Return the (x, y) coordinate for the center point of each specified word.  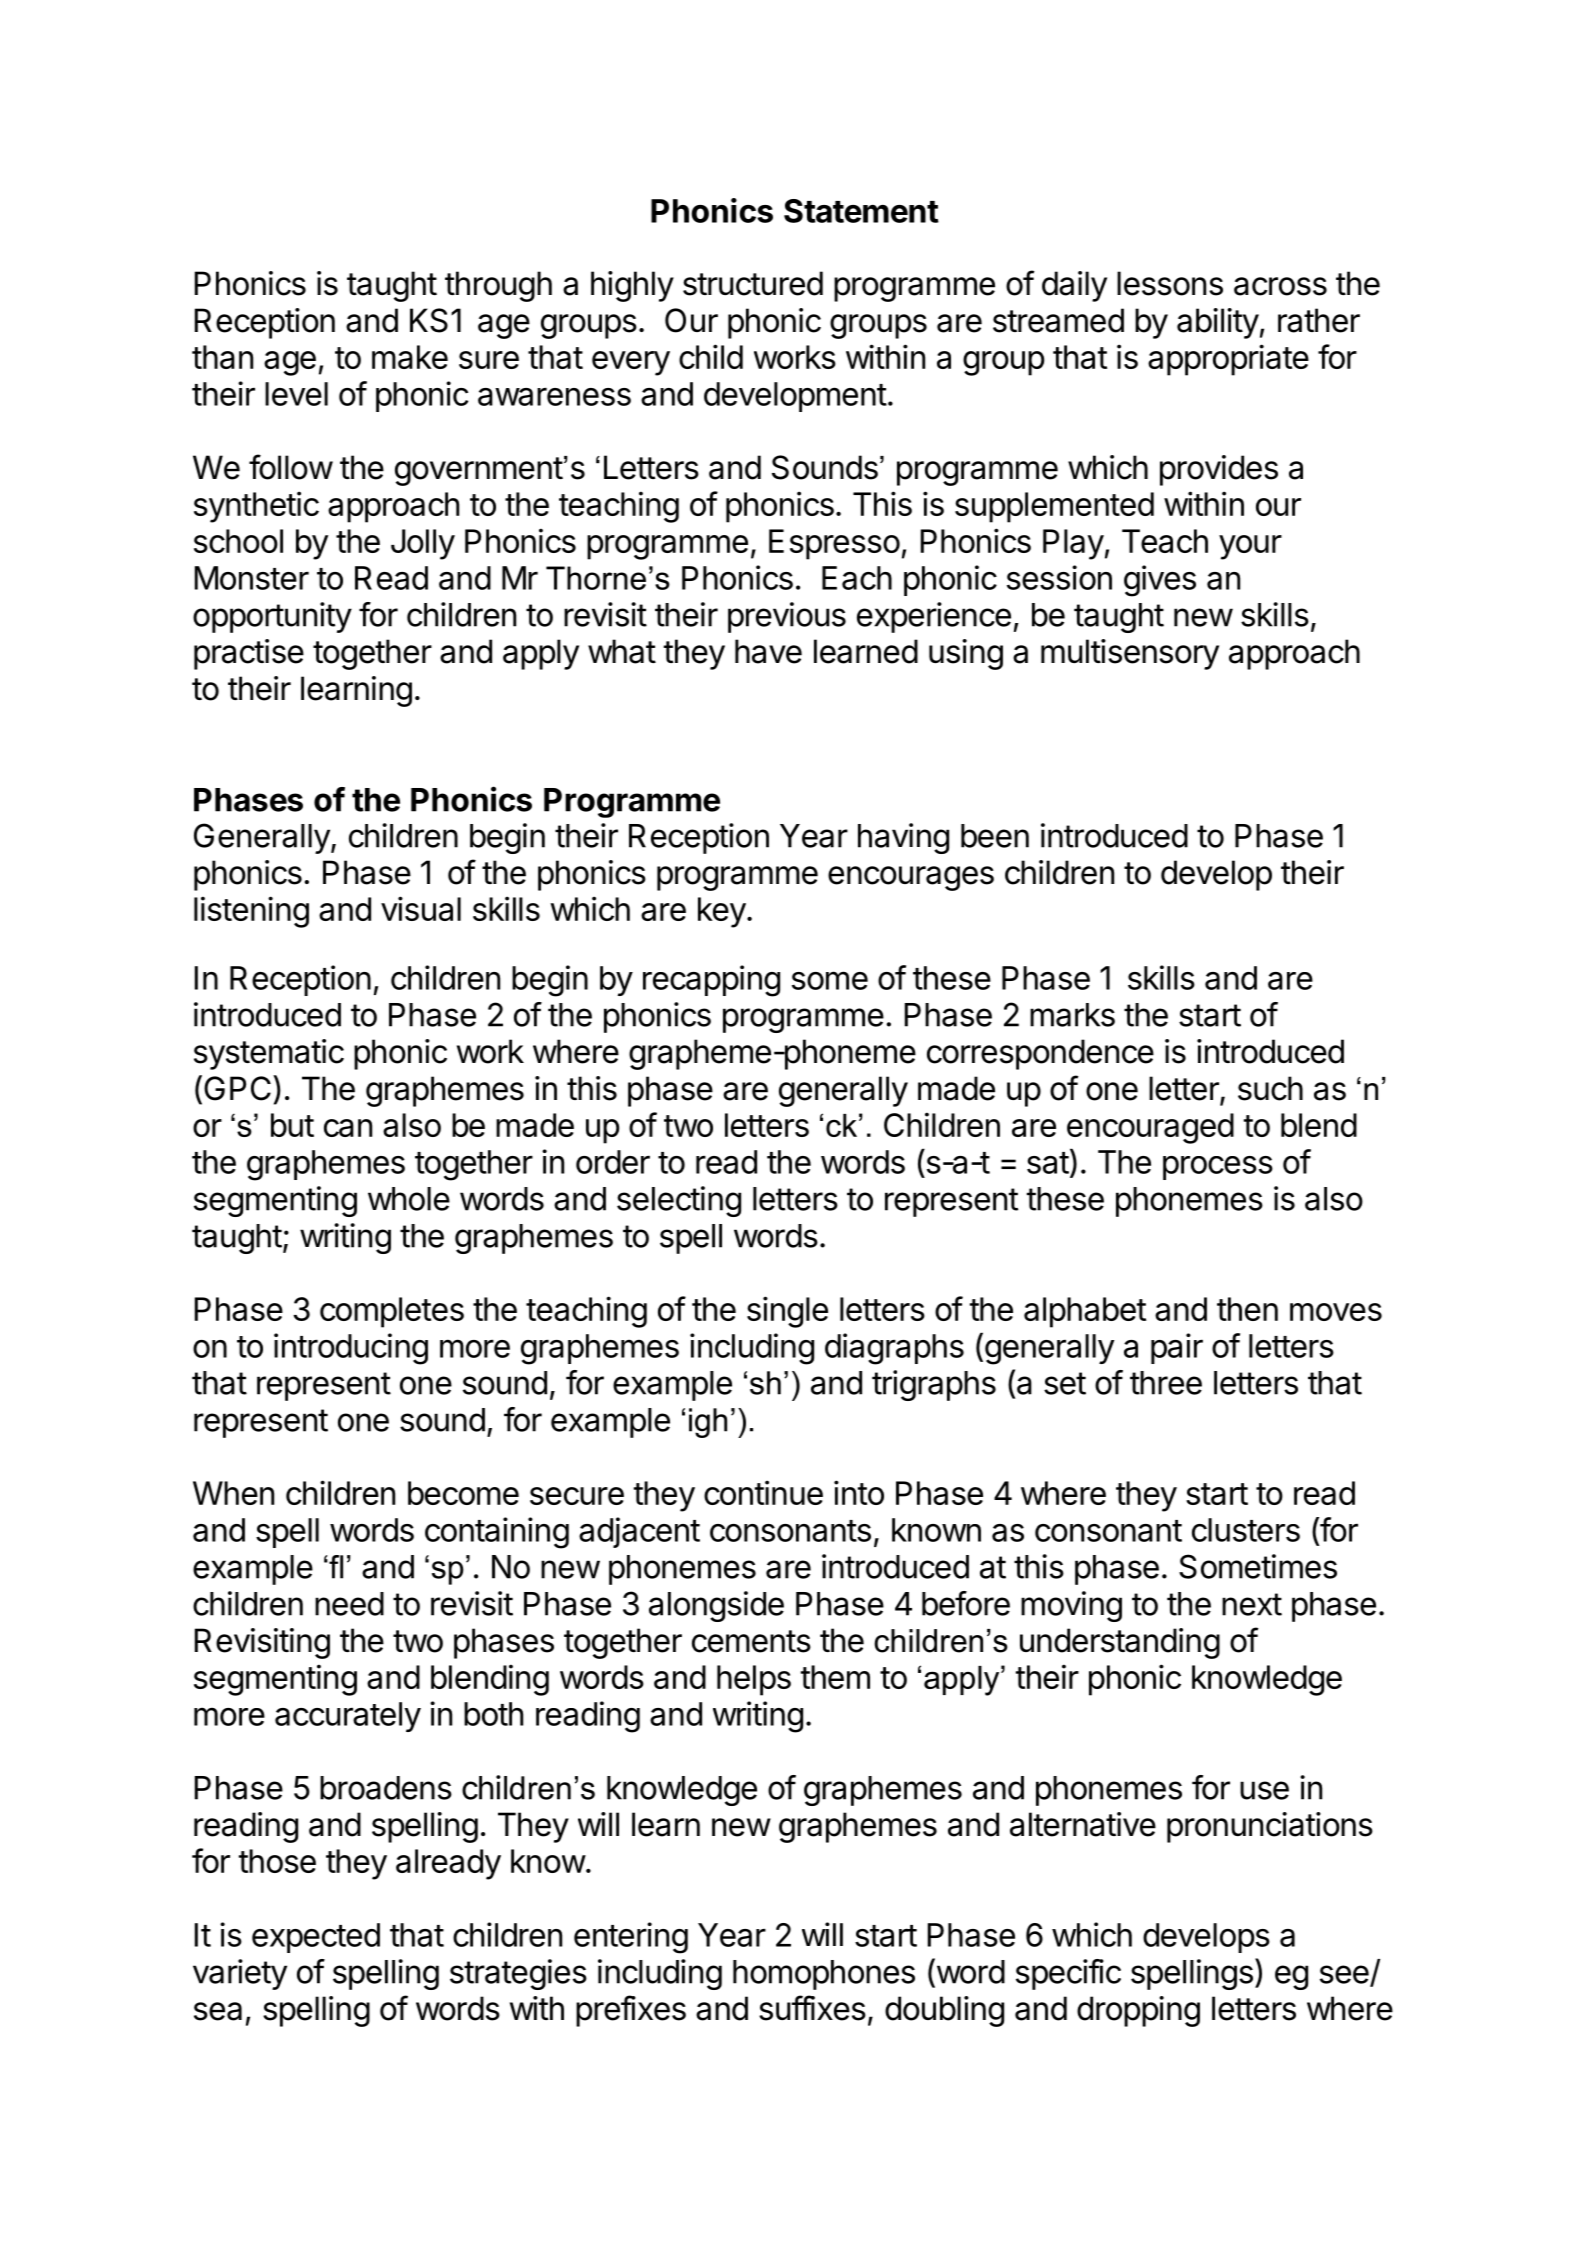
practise (249, 654)
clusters (1246, 1530)
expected (316, 1938)
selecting (679, 1201)
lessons (1170, 283)
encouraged (1150, 1128)
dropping (1138, 2011)
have (768, 651)
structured (753, 283)
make (410, 357)
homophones (824, 1975)
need (349, 1604)
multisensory (1130, 654)
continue (763, 1492)
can (348, 1128)
